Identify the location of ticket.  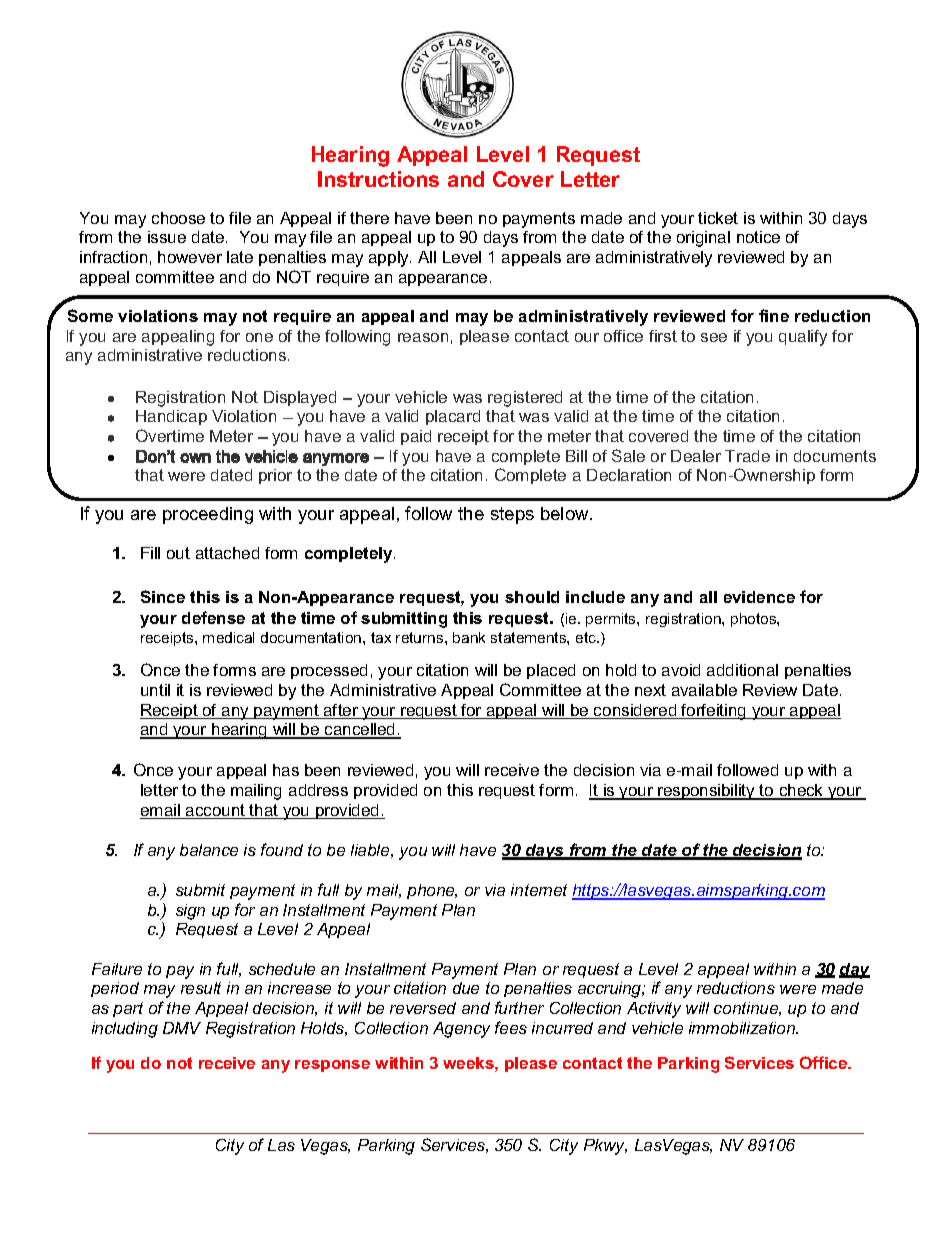
(718, 218).
